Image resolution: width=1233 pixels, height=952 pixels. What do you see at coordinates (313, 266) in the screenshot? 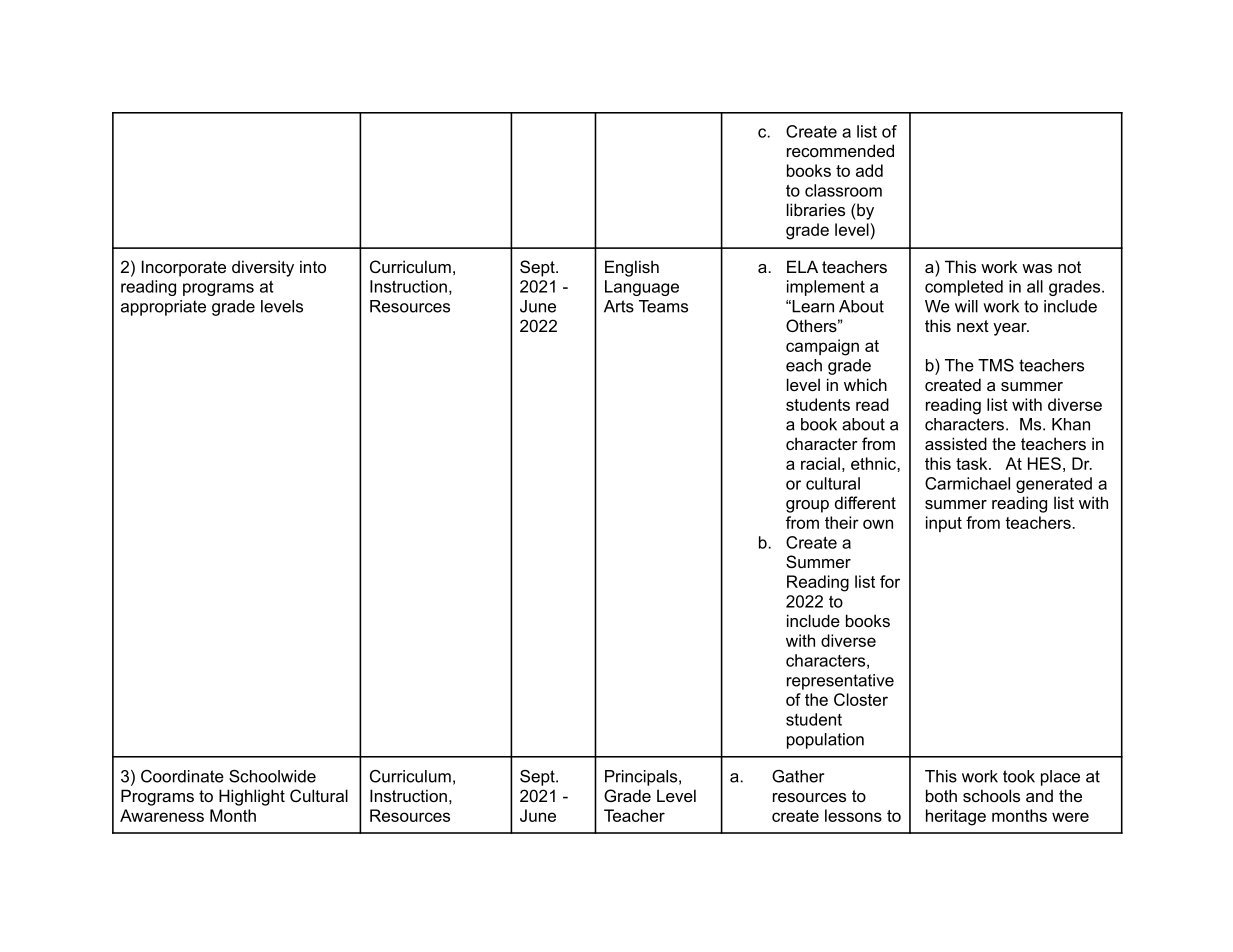
I see `into` at bounding box center [313, 266].
